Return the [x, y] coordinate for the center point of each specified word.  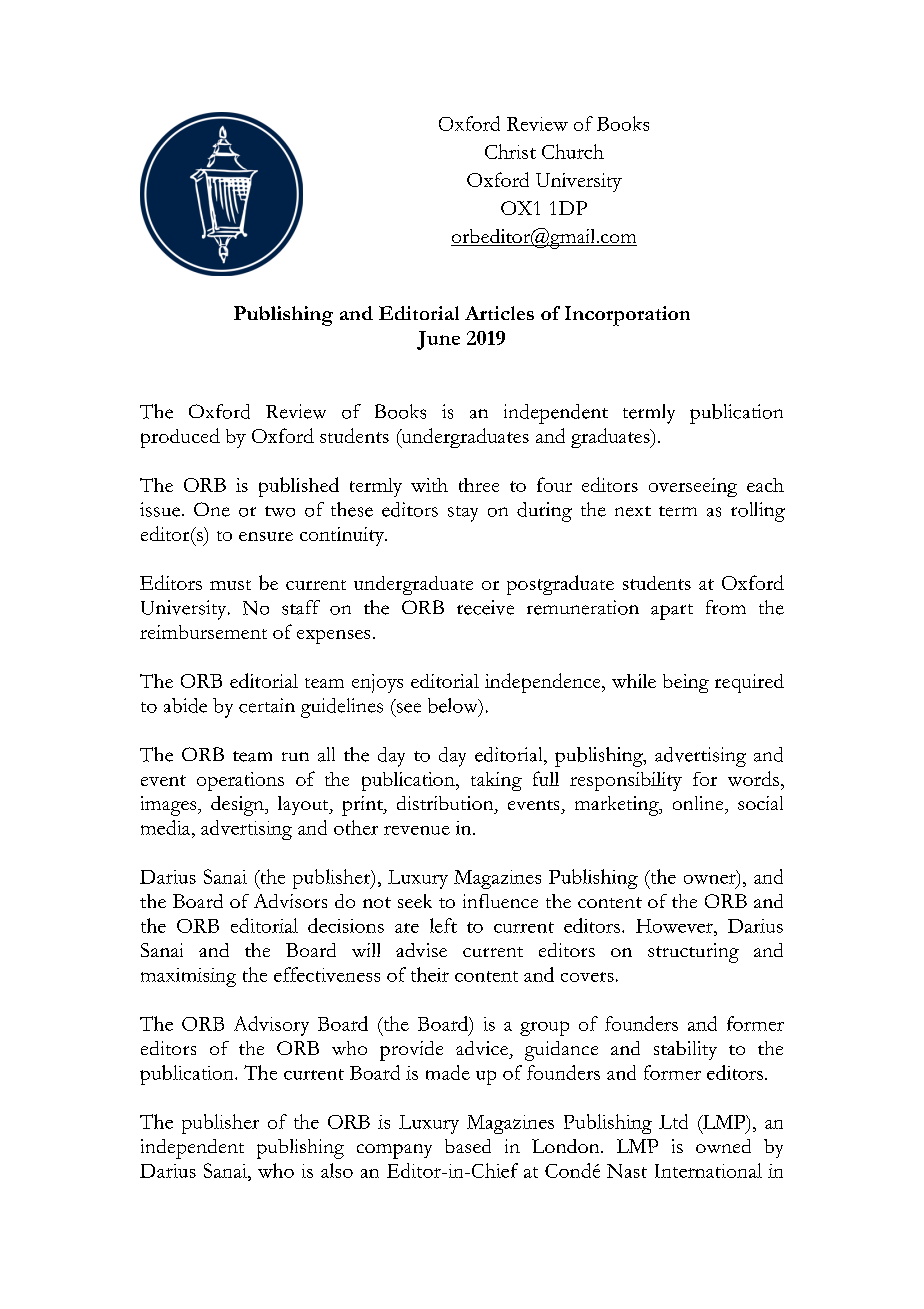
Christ [510, 151]
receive [485, 607]
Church [573, 151]
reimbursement [203, 632]
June [438, 340]
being [686, 683]
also [337, 1170]
